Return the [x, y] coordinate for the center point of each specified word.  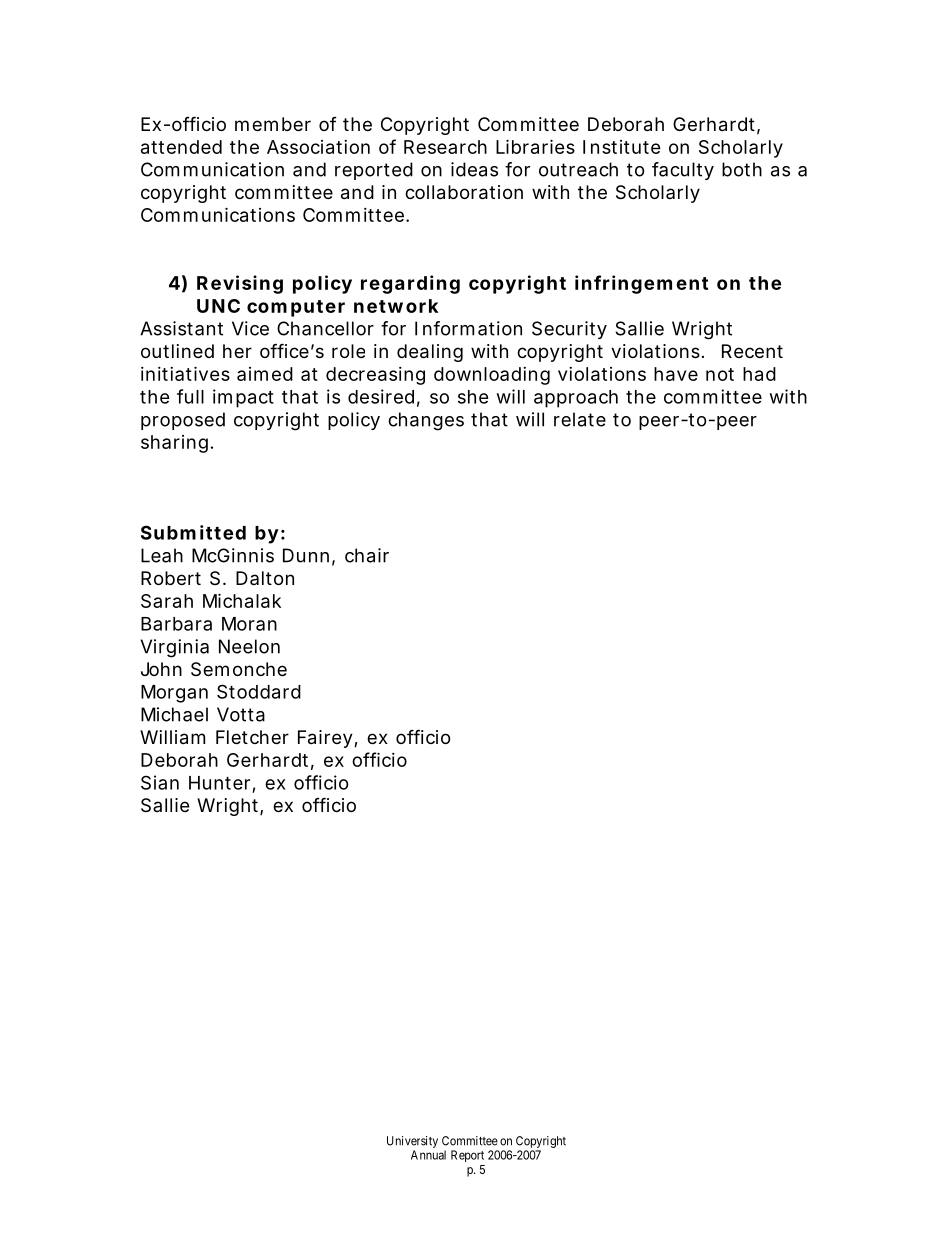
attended [181, 147]
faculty [683, 171]
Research [445, 147]
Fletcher [252, 737]
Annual [428, 1155]
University [412, 1142]
